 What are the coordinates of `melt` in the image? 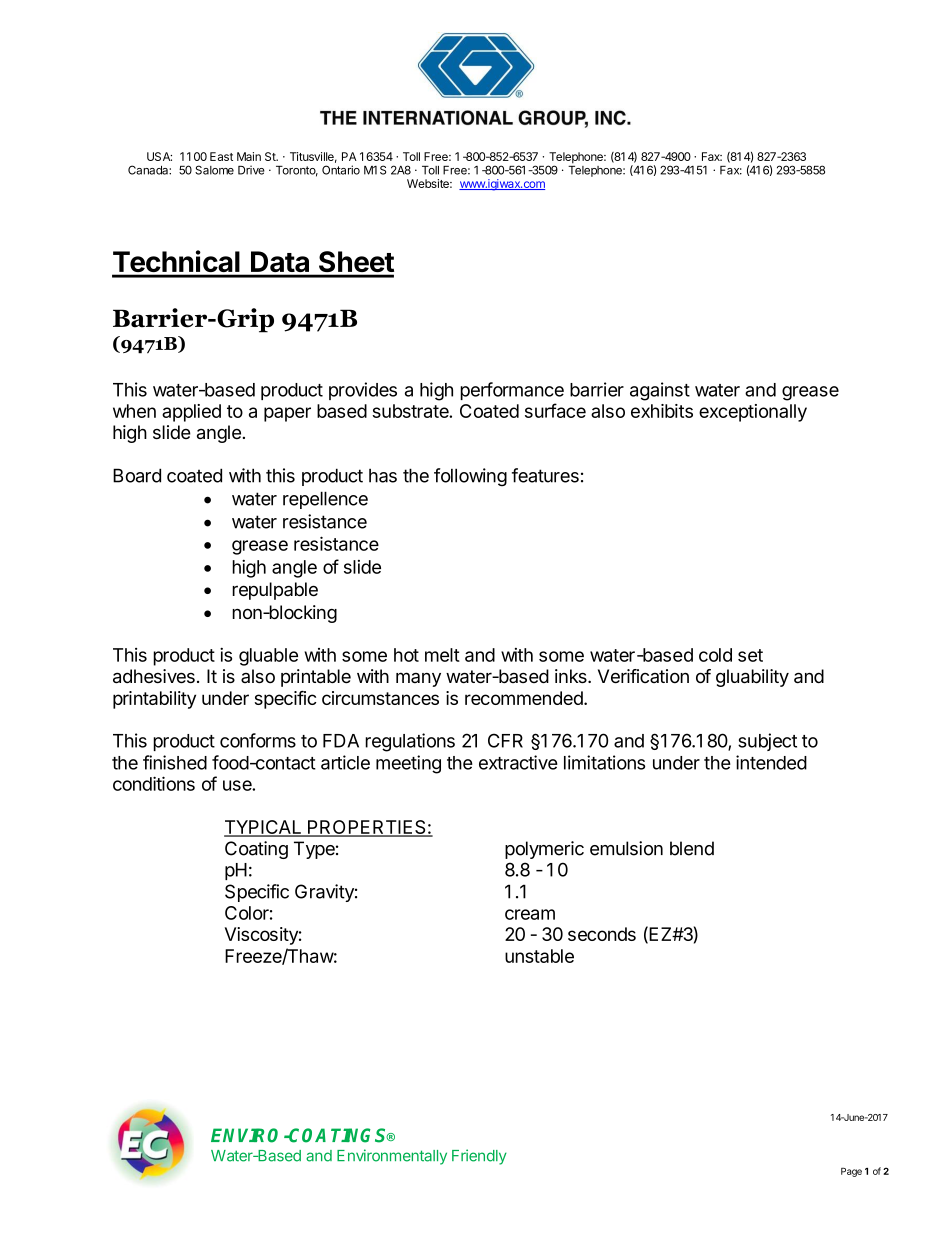 It's located at (442, 655).
